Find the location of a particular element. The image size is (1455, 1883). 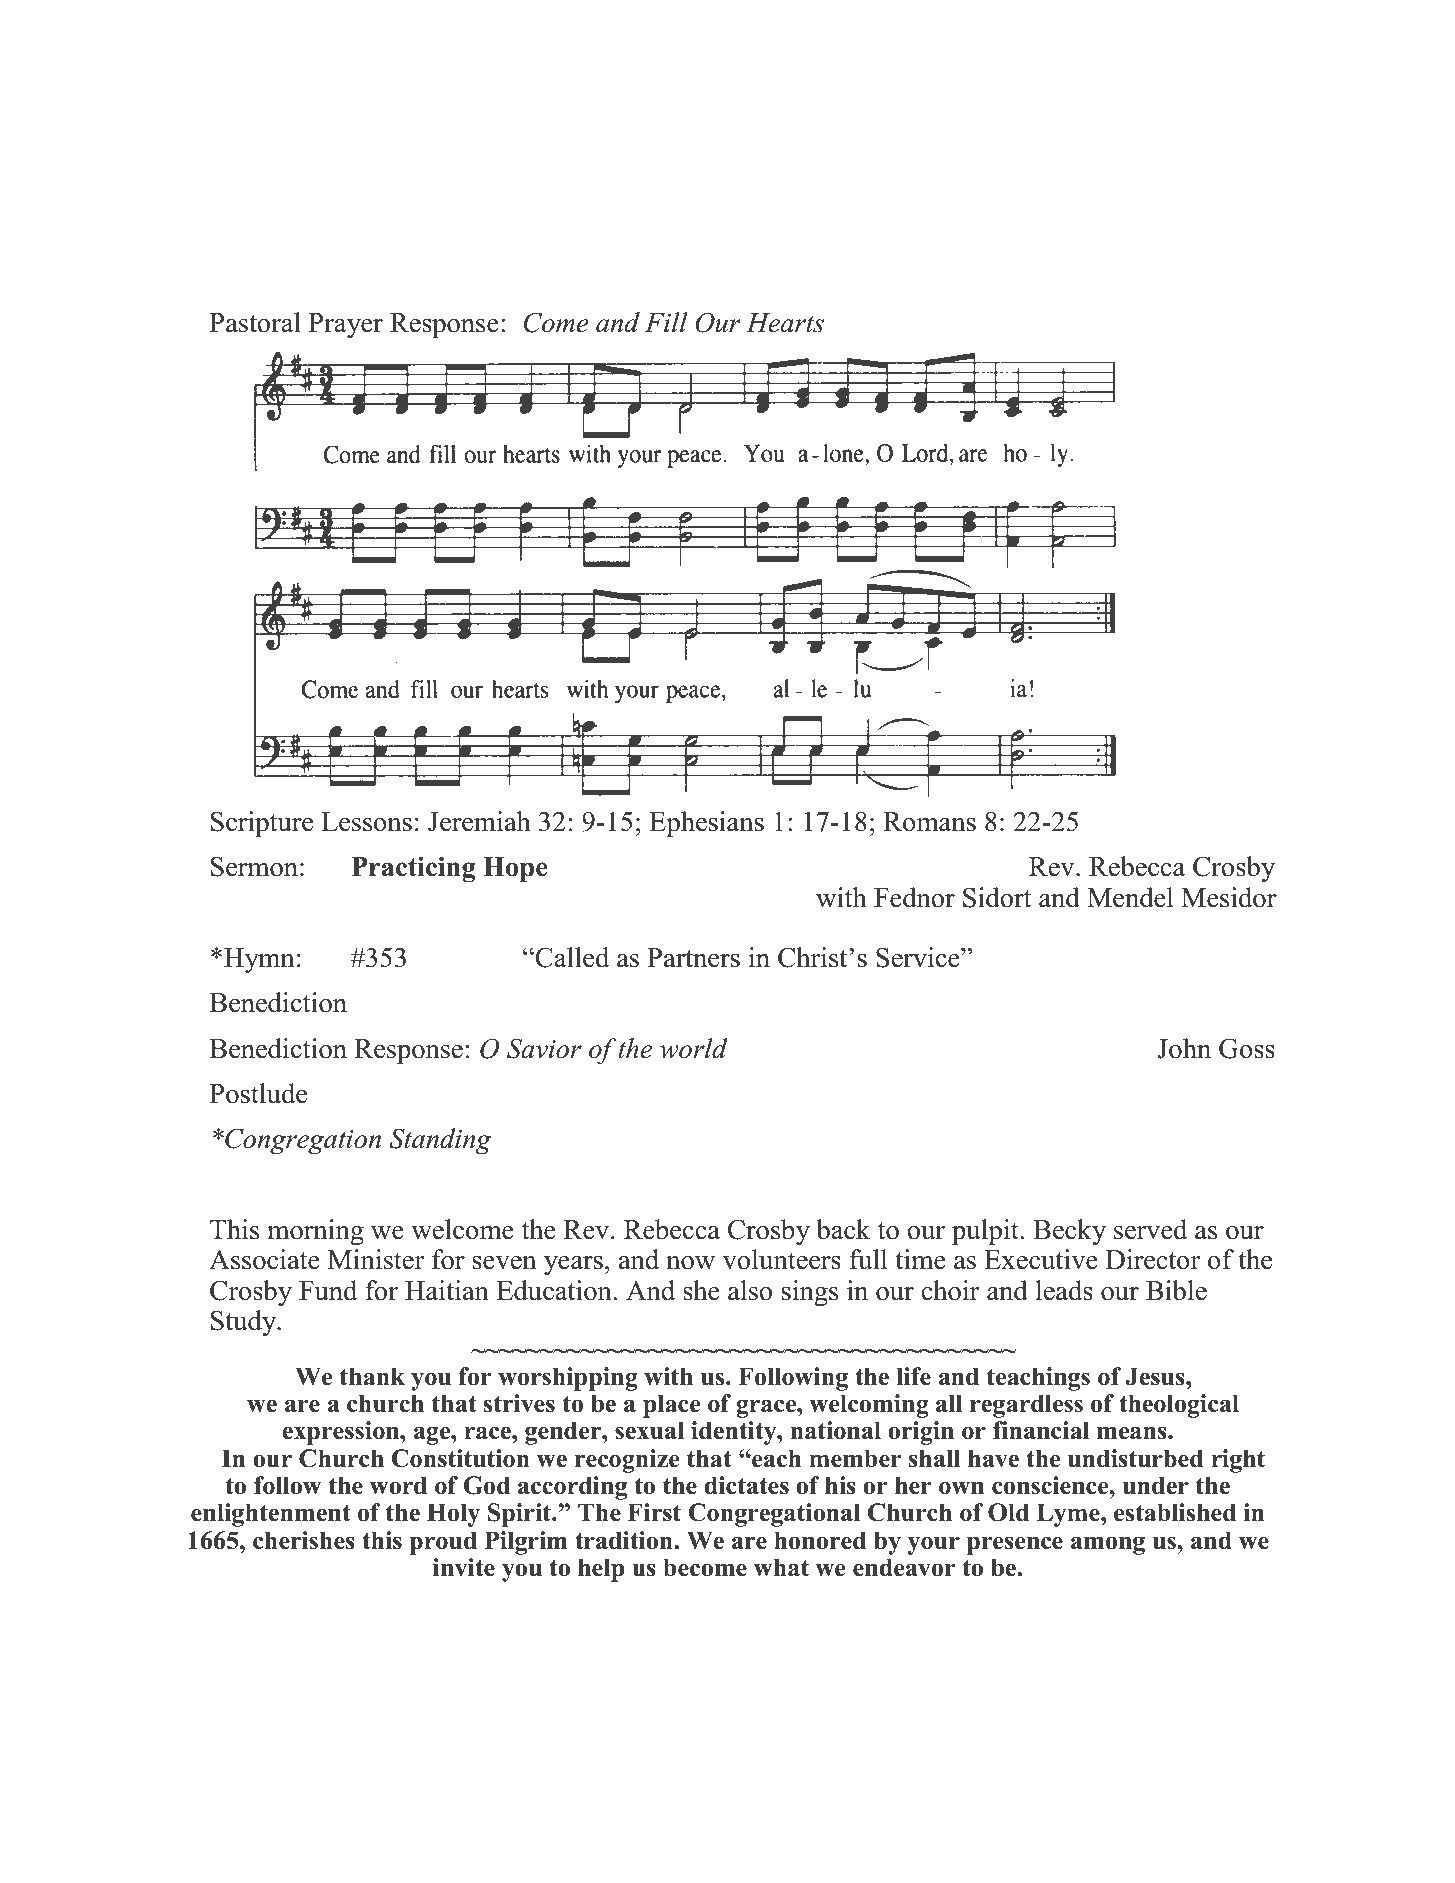

served is located at coordinates (1150, 1229).
